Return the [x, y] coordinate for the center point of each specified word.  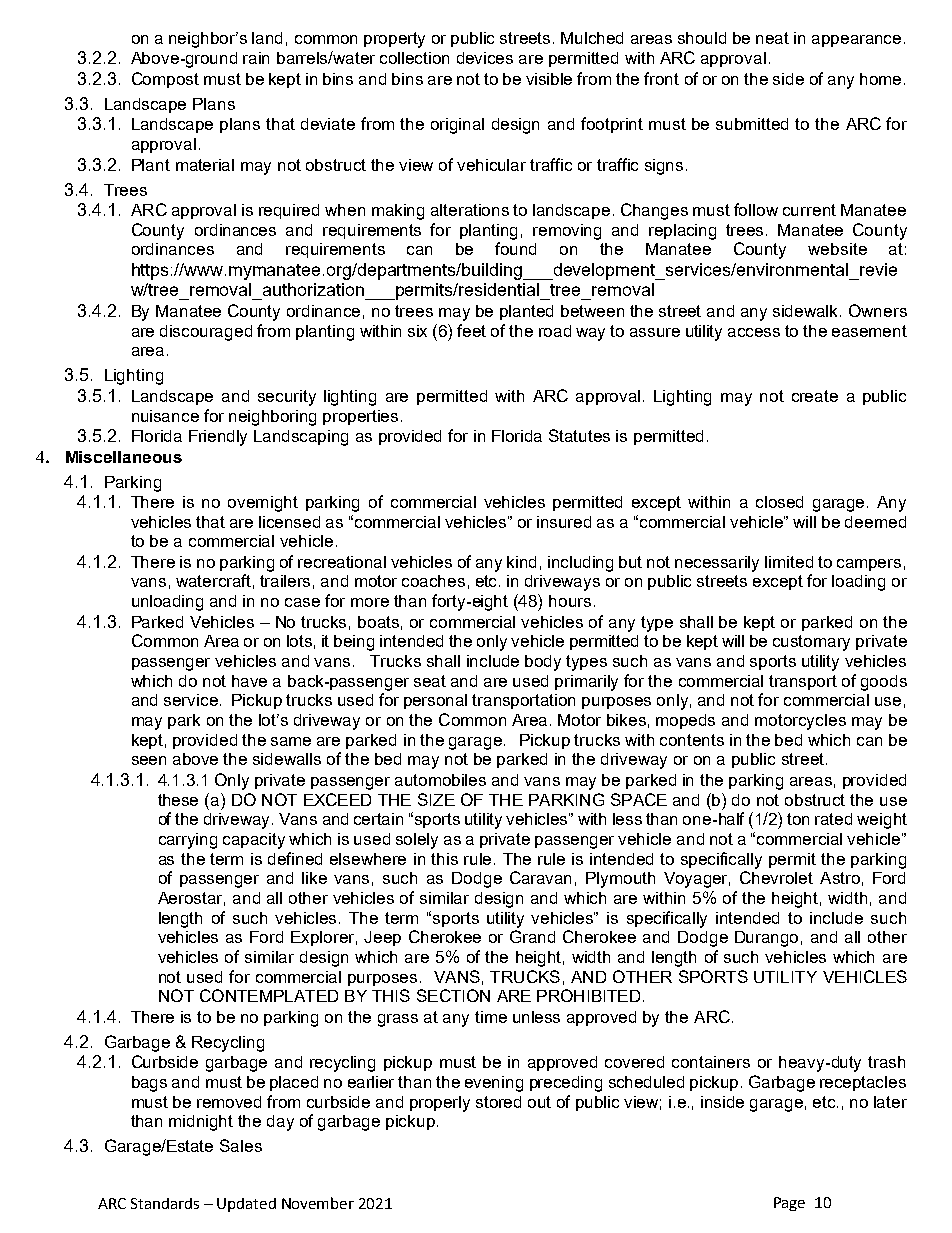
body [543, 663]
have [249, 681]
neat [772, 38]
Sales [241, 1145]
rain [256, 58]
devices [485, 58]
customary [811, 643]
